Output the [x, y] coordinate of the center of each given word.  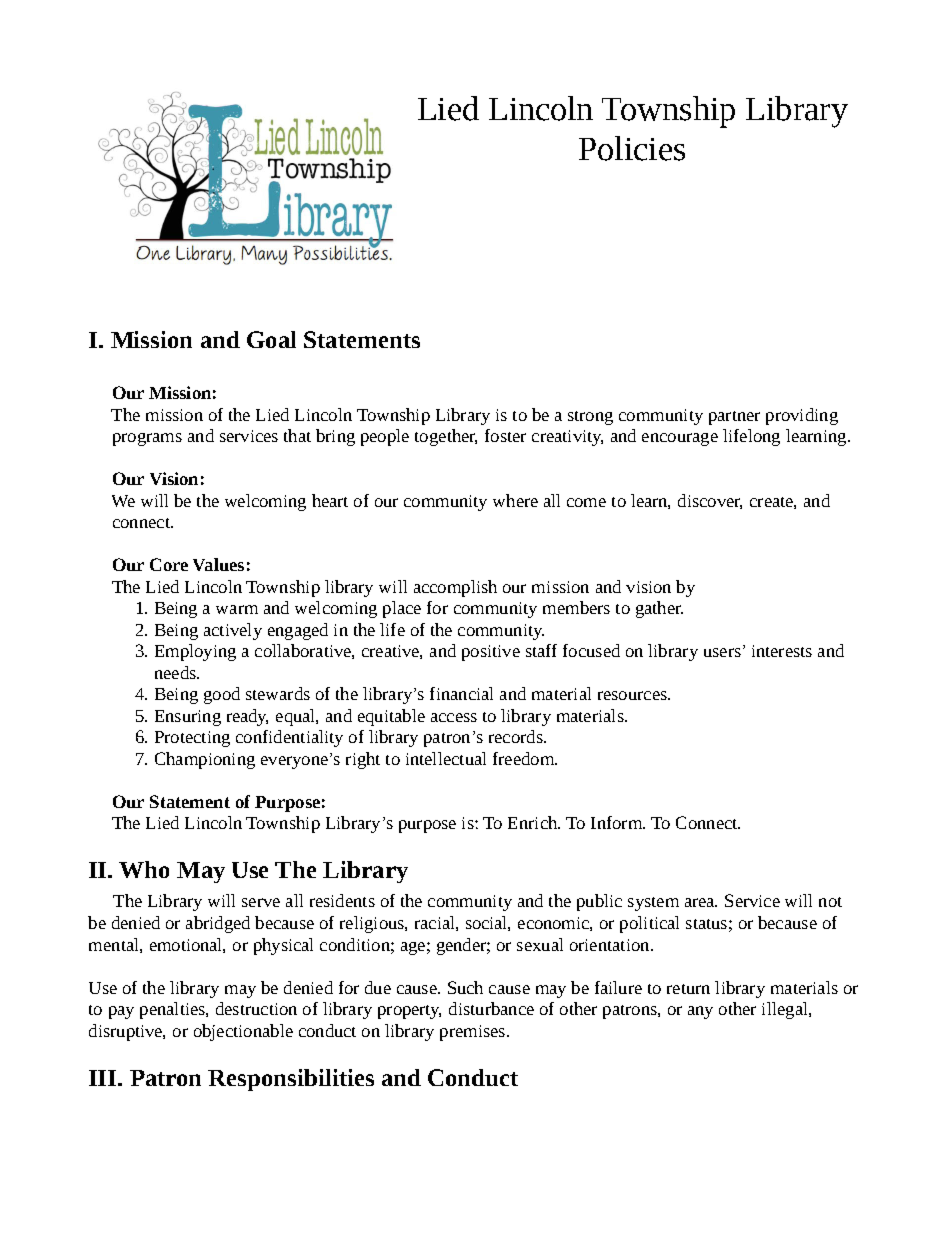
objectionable [243, 1032]
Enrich [533, 822]
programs [147, 439]
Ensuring [188, 718]
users [722, 652]
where [515, 500]
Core [169, 564]
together [446, 437]
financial [461, 693]
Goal [271, 339]
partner [734, 418]
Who [144, 869]
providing [802, 416]
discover [710, 501]
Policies [632, 148]
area [701, 902]
